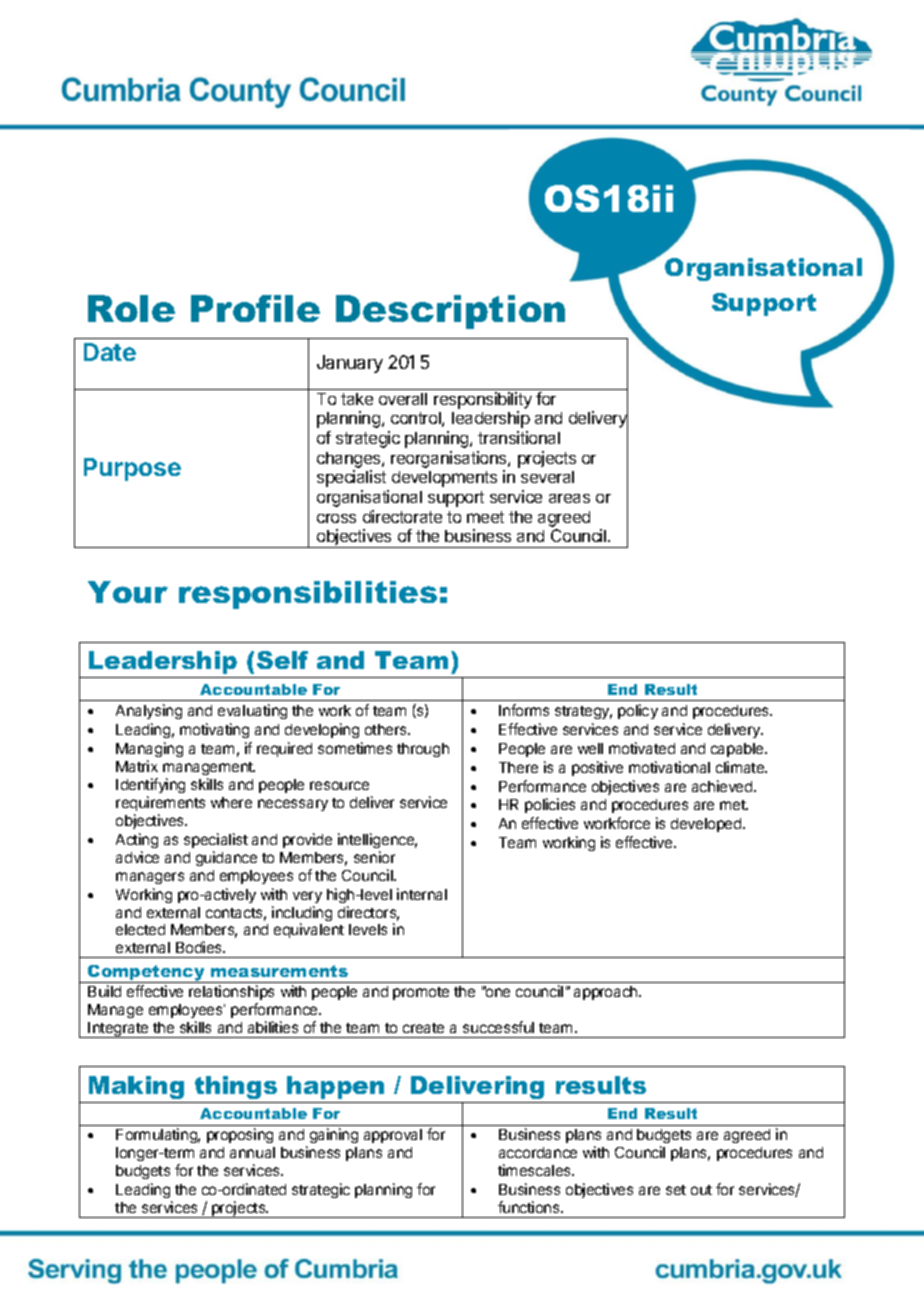 The height and width of the image is (1308, 924). I want to click on elected, so click(140, 929).
